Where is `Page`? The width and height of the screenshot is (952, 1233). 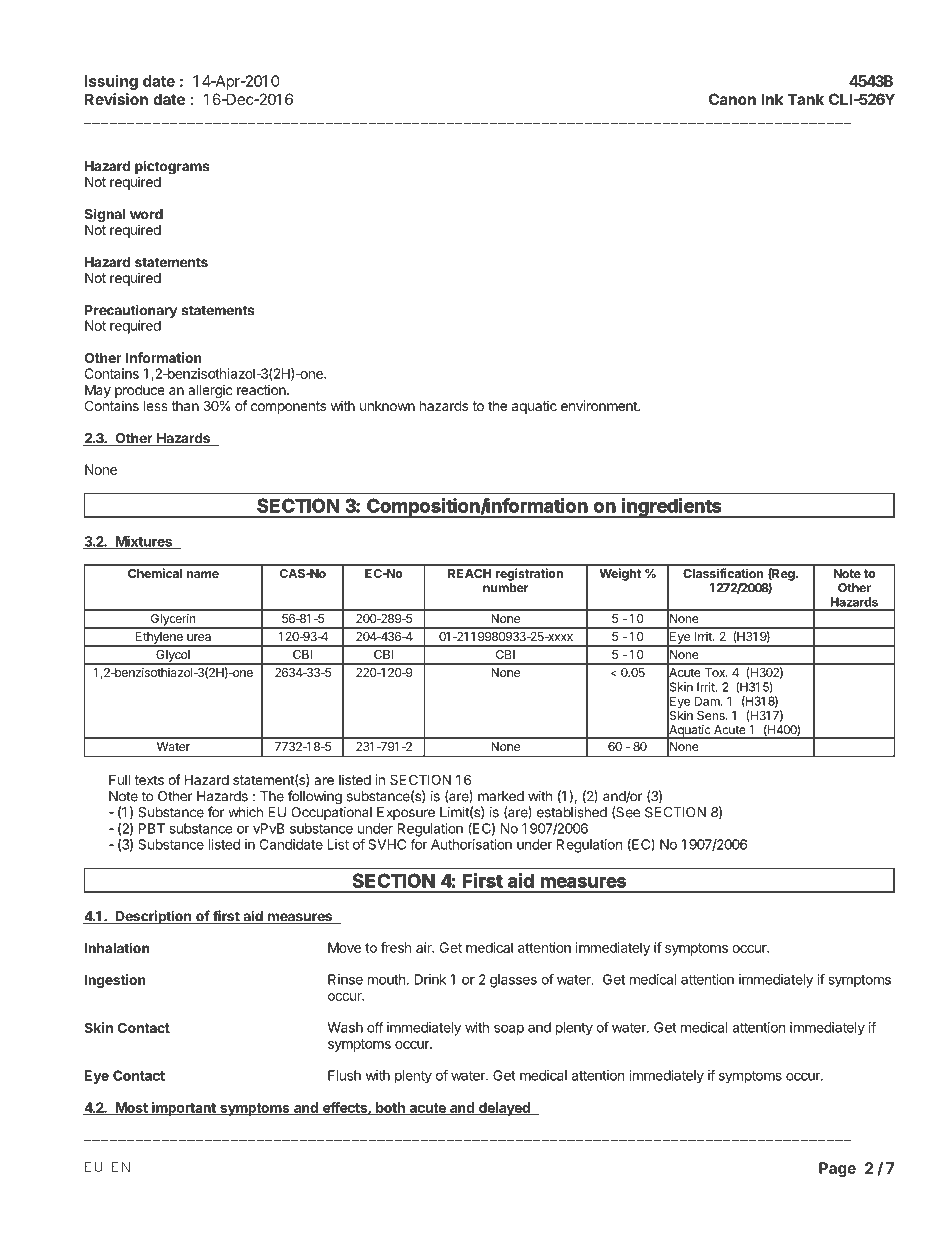
Page is located at coordinates (837, 1169).
